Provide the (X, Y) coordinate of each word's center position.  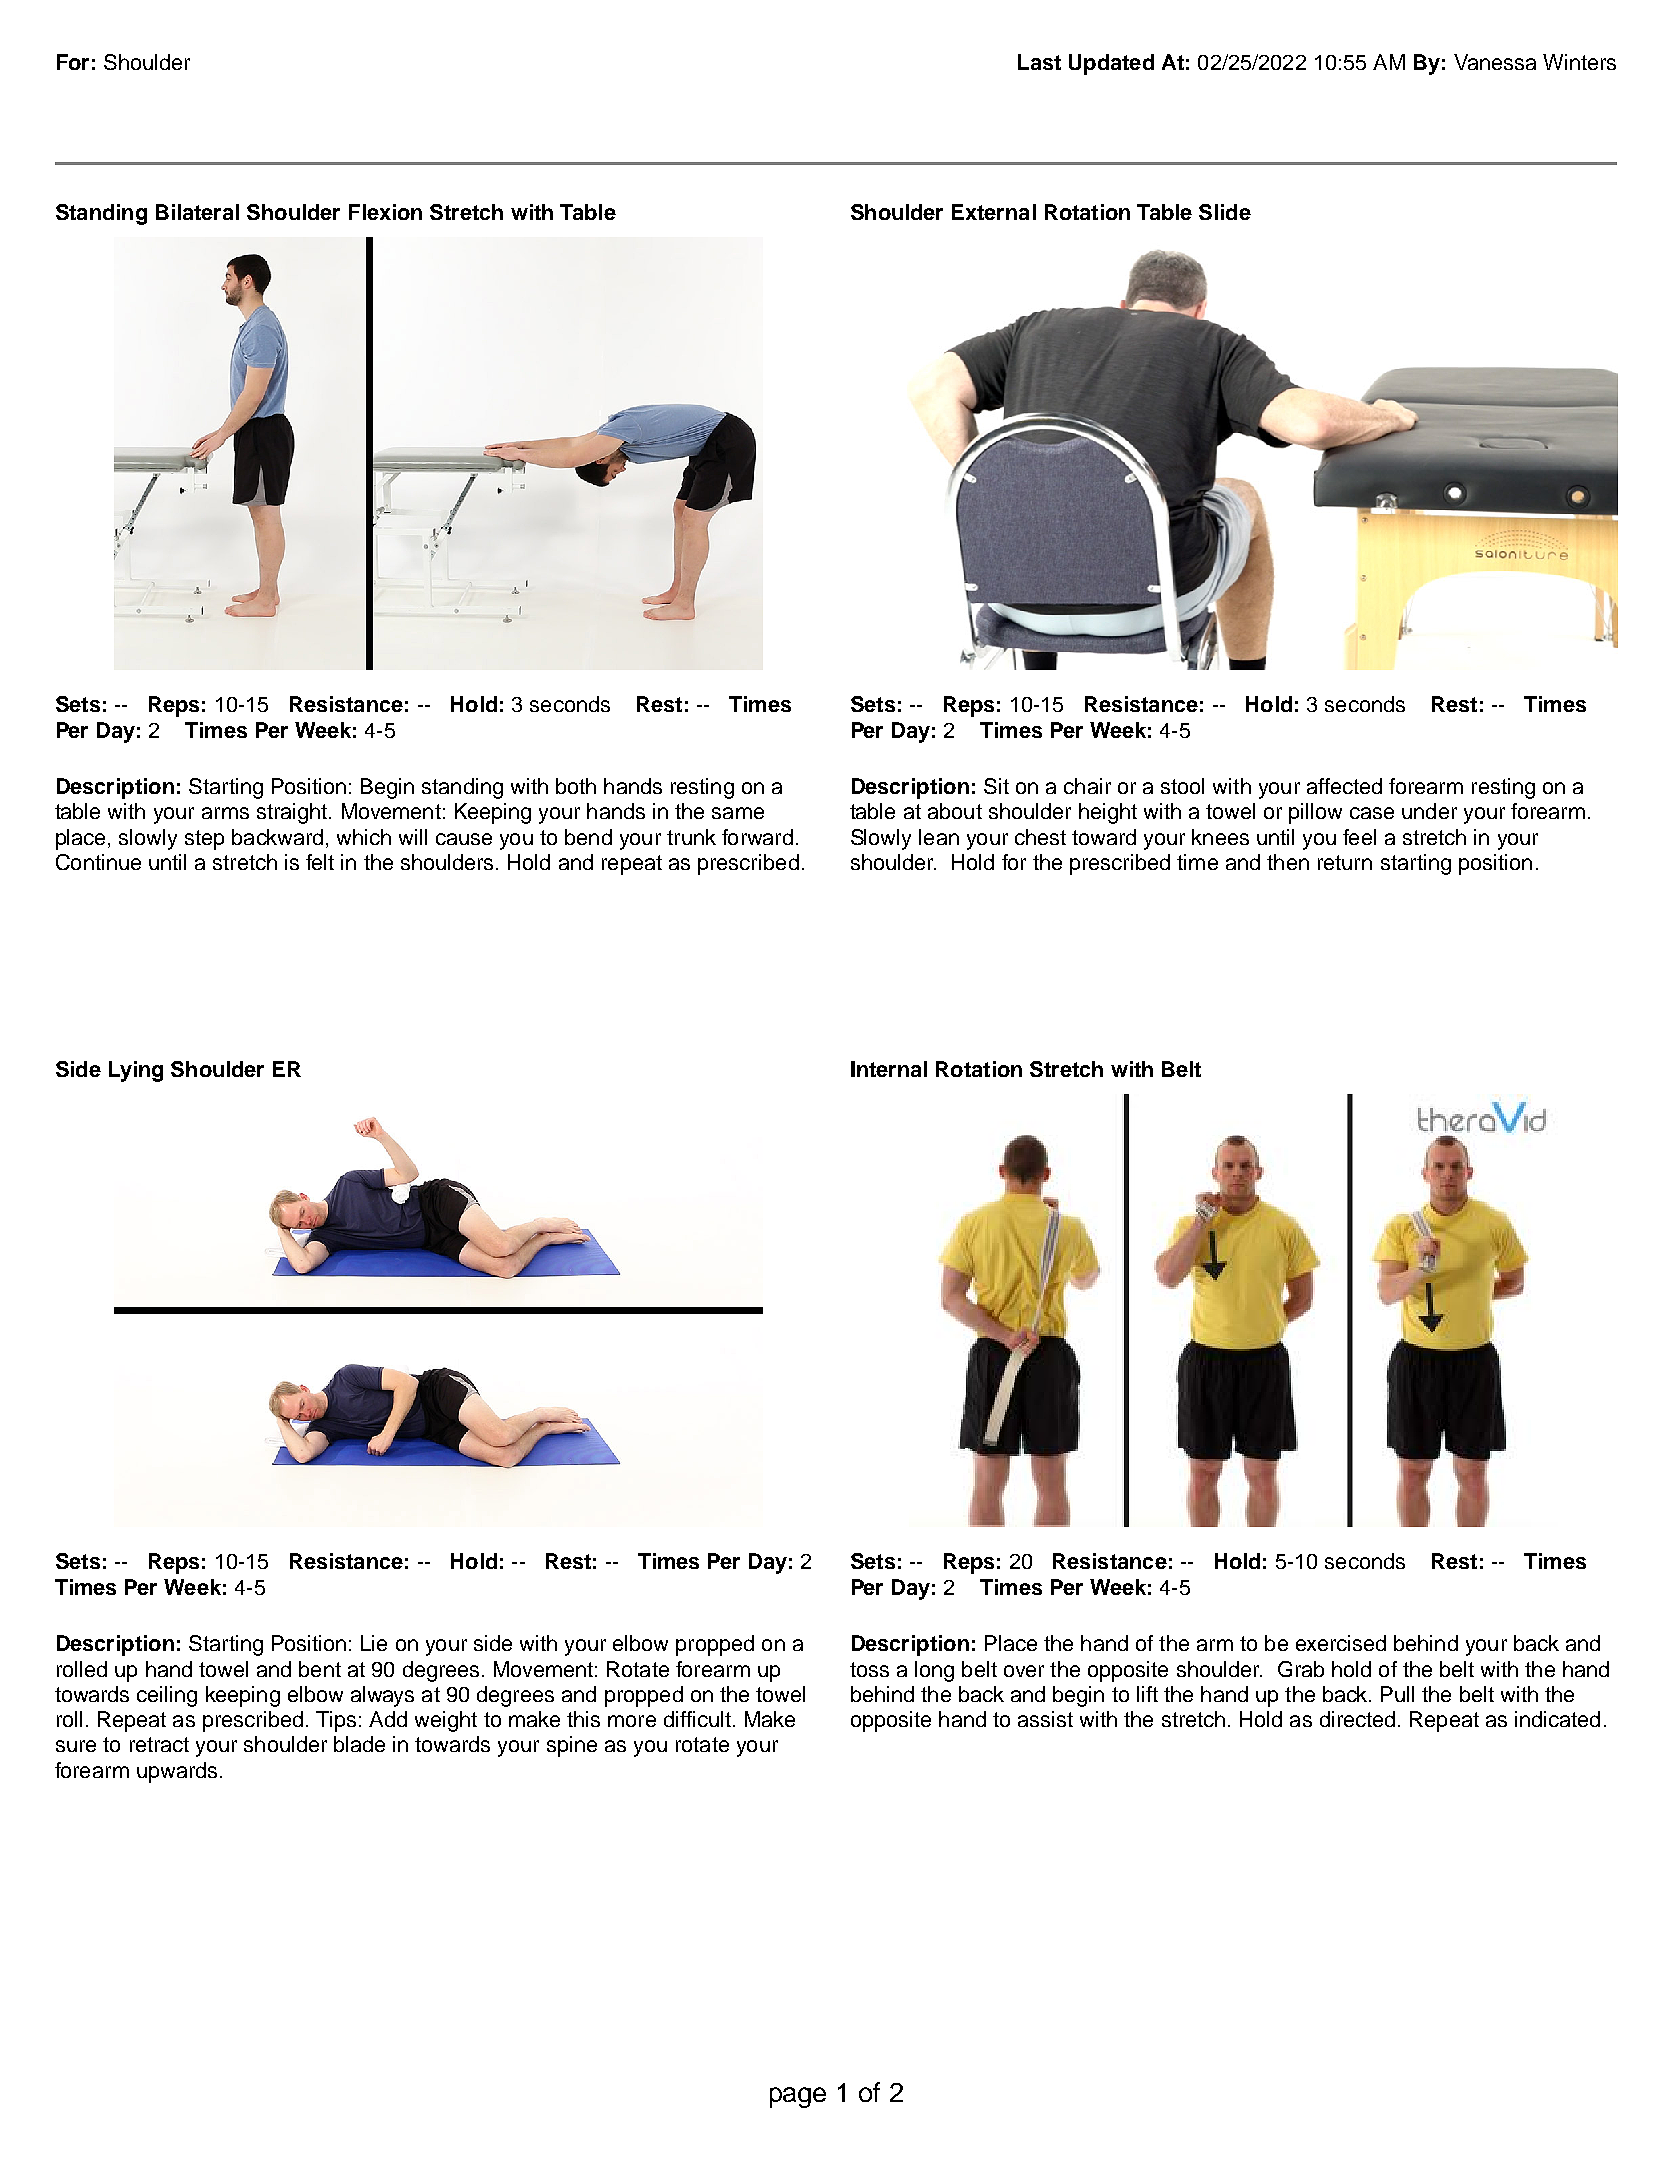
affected (1344, 786)
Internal (889, 1069)
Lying (136, 1071)
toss (869, 1669)
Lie (374, 1643)
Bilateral (197, 212)
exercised (1341, 1643)
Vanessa (1495, 62)
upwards (177, 1772)
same (738, 813)
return (1345, 862)
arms (225, 813)
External (994, 212)
